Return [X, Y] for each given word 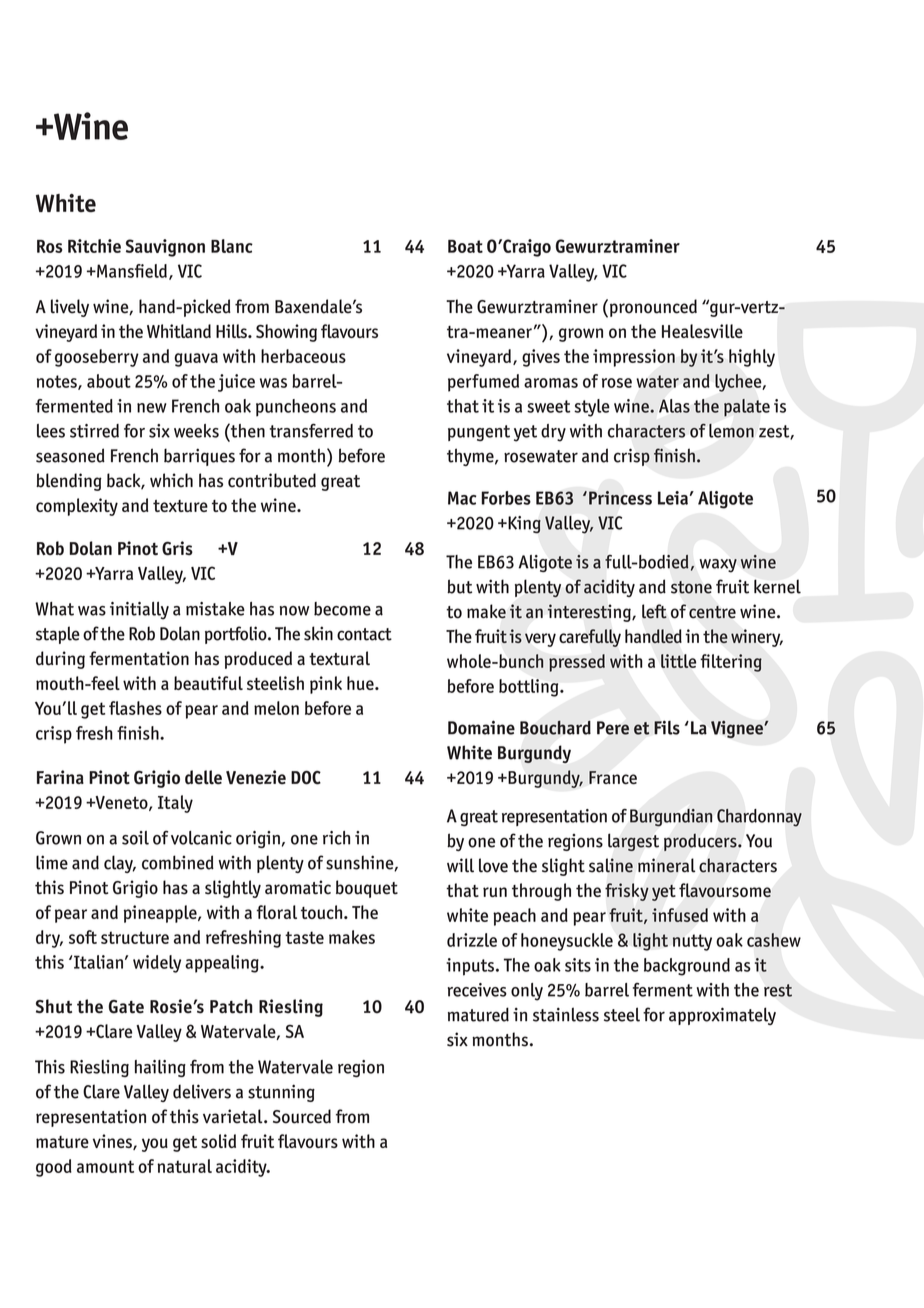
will [460, 865]
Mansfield [131, 271]
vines [113, 1142]
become [342, 609]
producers [701, 842]
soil [135, 838]
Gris [177, 548]
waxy [718, 566]
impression [634, 358]
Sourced [302, 1116]
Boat [465, 246]
